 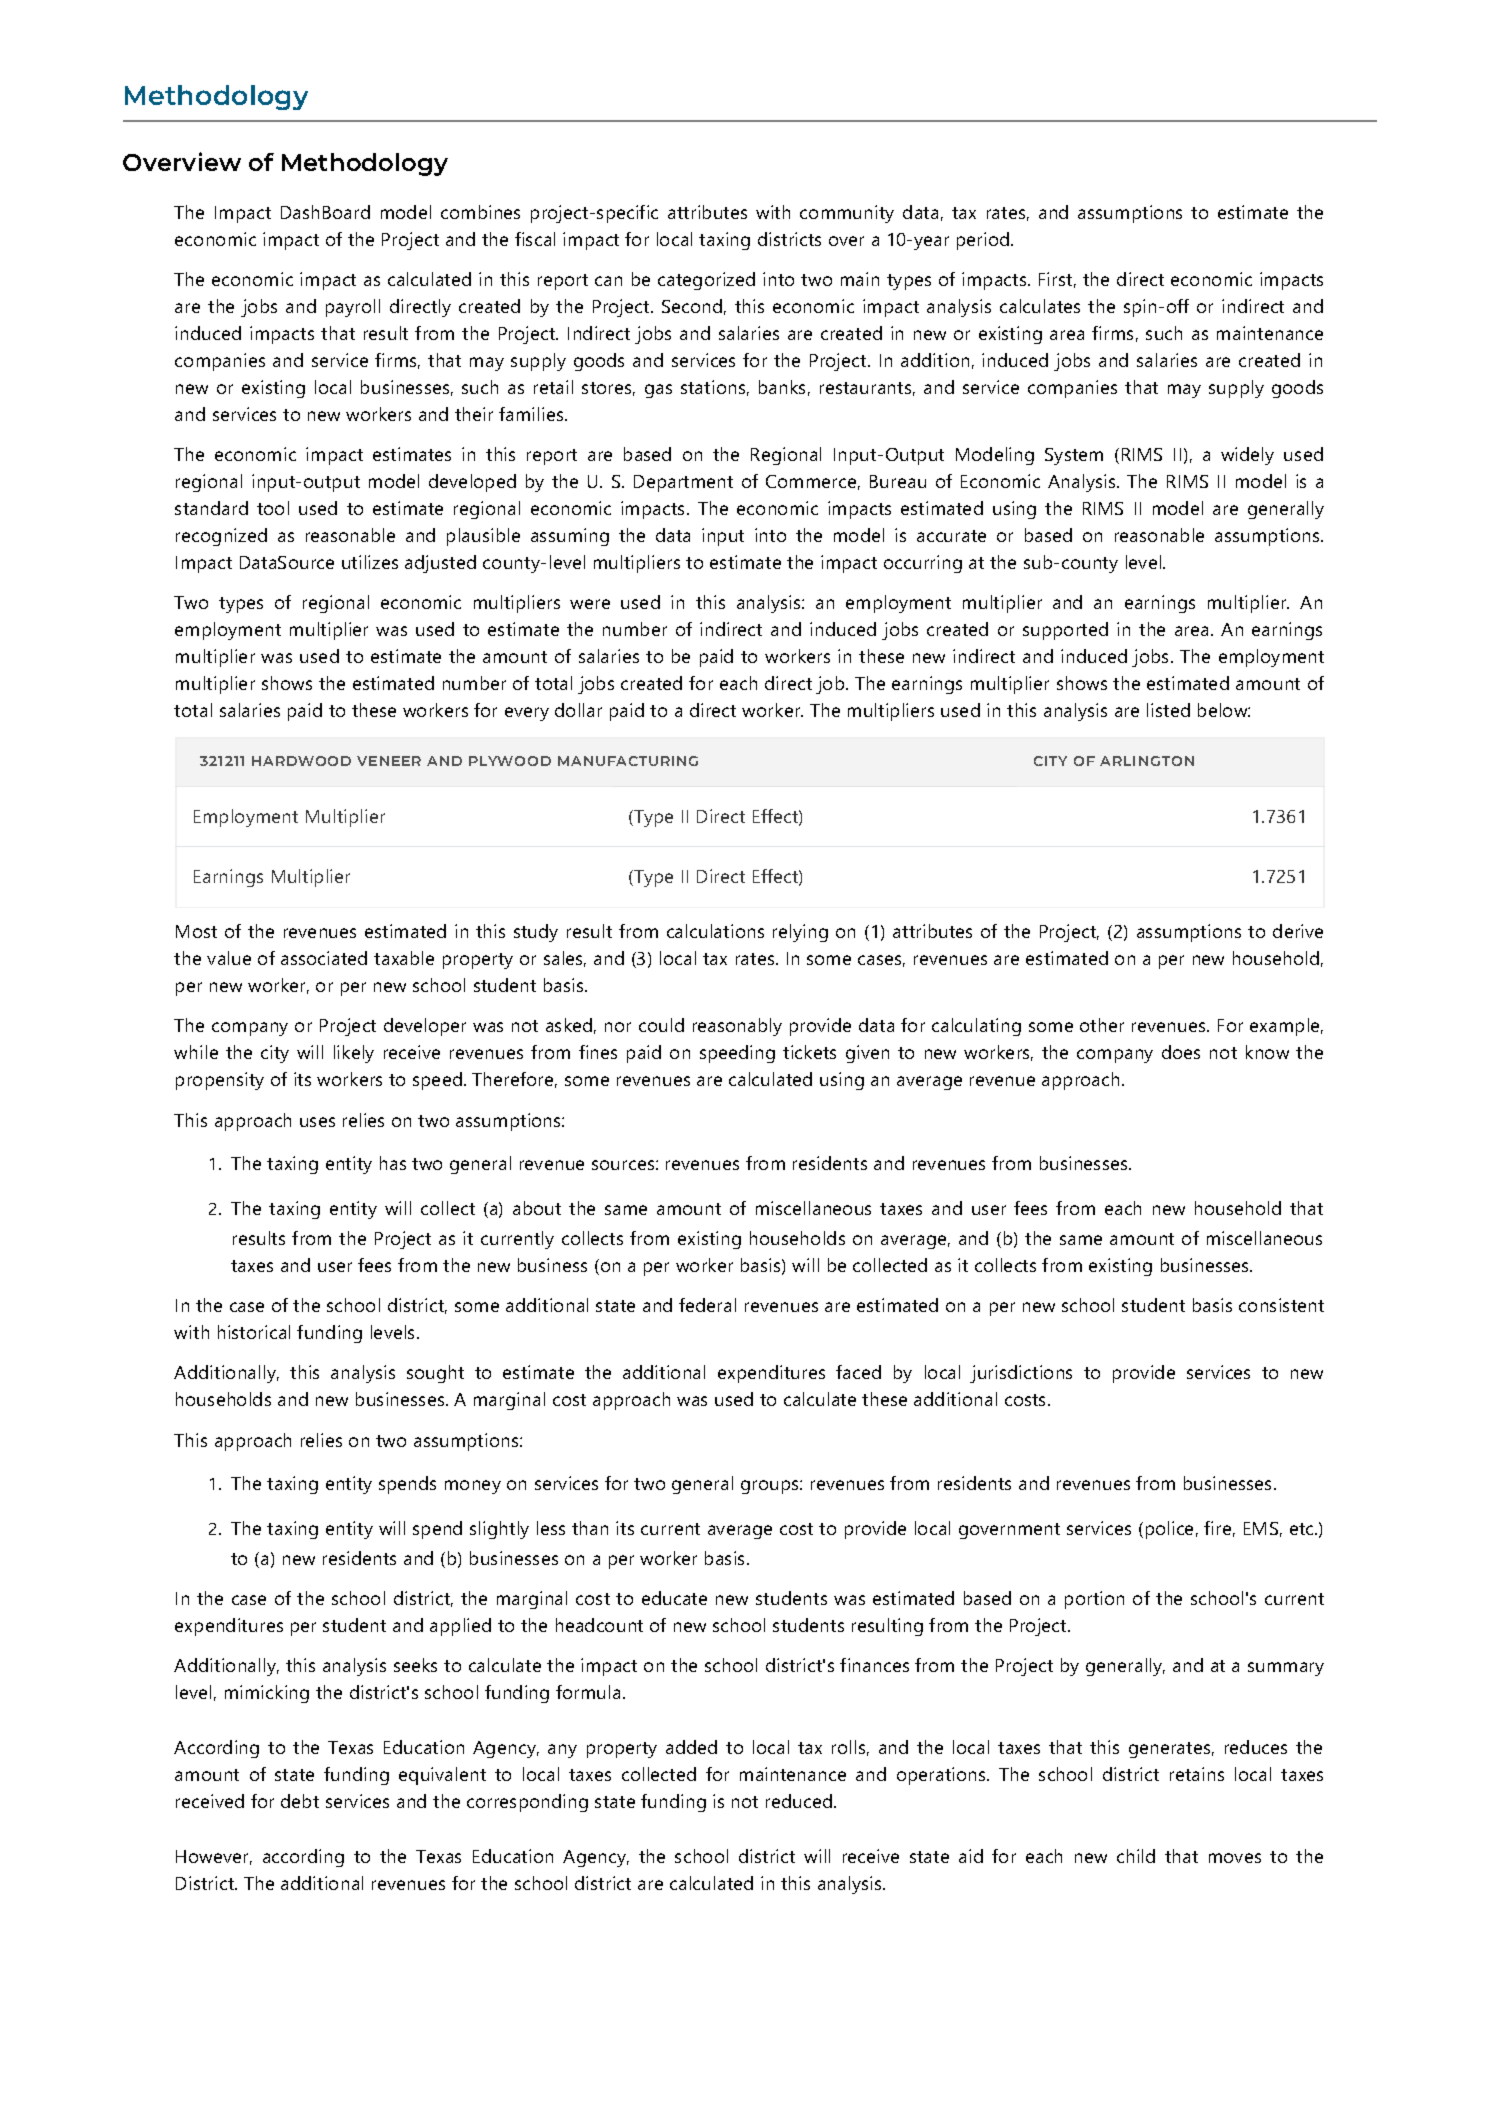 What do you see at coordinates (354, 1054) in the screenshot?
I see `likely` at bounding box center [354, 1054].
